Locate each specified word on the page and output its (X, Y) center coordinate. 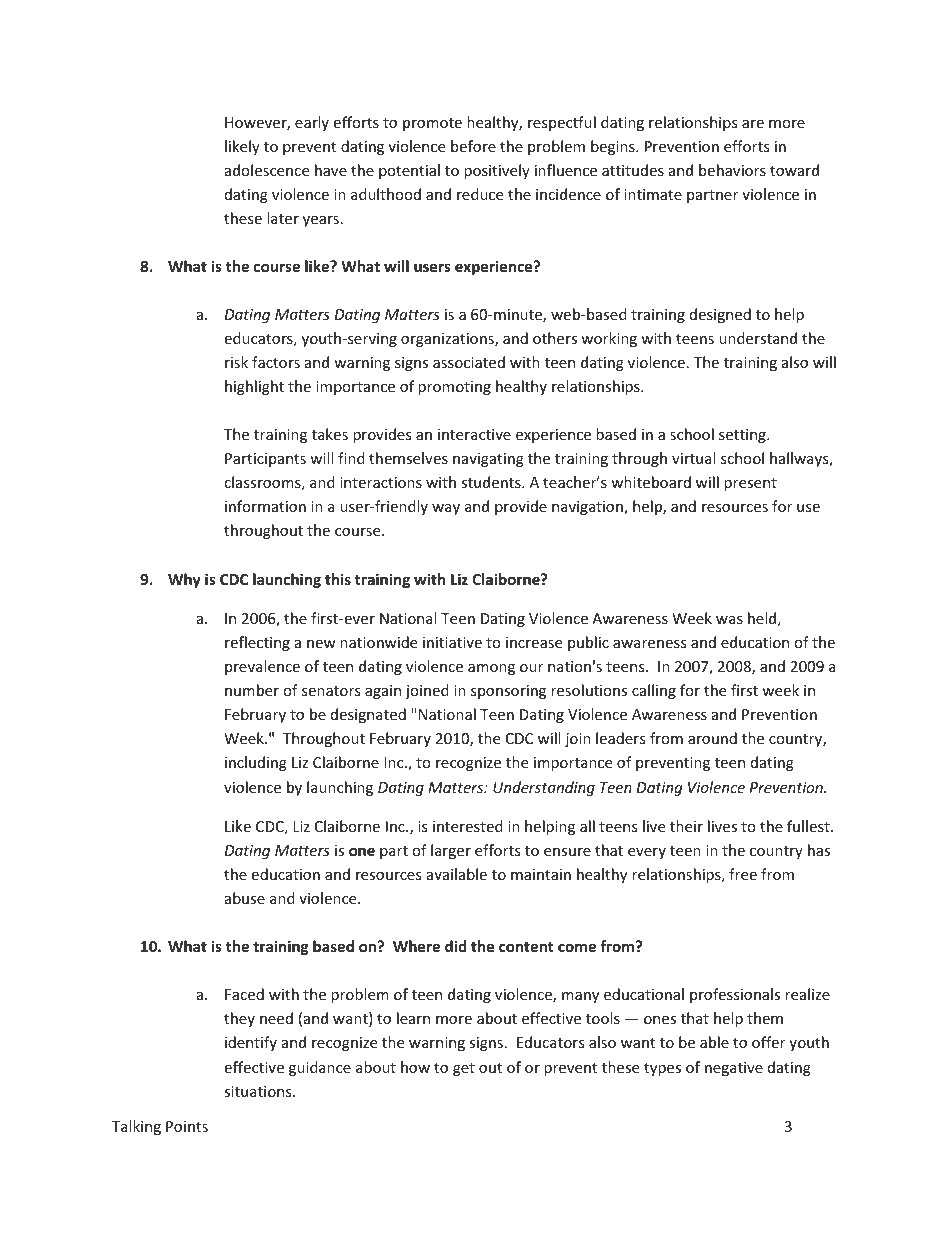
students (492, 482)
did (455, 946)
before (473, 146)
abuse (245, 898)
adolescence (267, 170)
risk (236, 362)
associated (469, 362)
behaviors (732, 170)
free (743, 874)
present (750, 484)
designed (720, 315)
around (712, 738)
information (265, 506)
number (252, 690)
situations (259, 1091)
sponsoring (508, 692)
